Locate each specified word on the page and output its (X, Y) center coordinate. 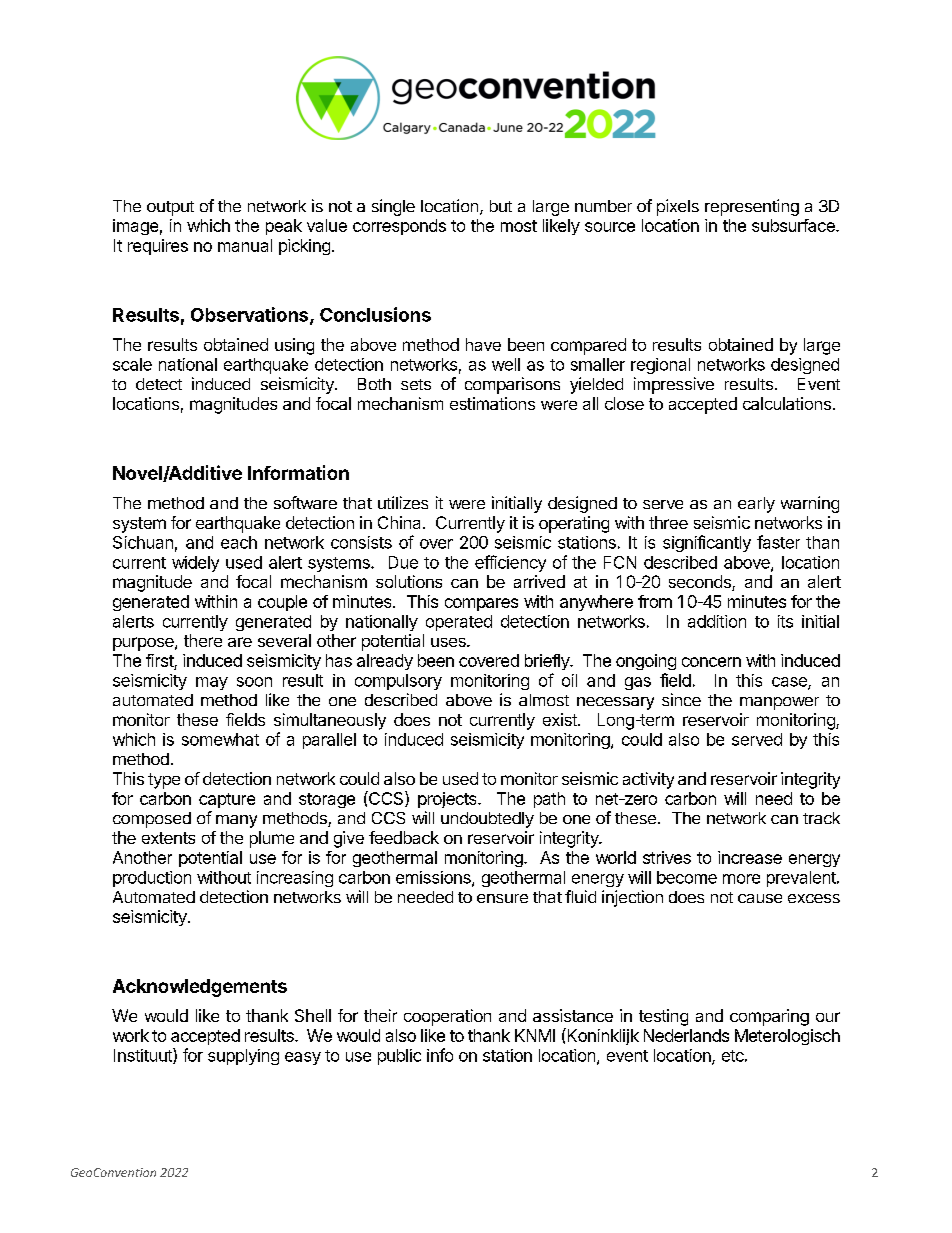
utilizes (403, 502)
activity (648, 780)
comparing (769, 1017)
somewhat (220, 739)
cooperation (447, 1017)
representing (752, 207)
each (239, 542)
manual (245, 245)
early (756, 505)
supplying (243, 1057)
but (501, 206)
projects (448, 800)
